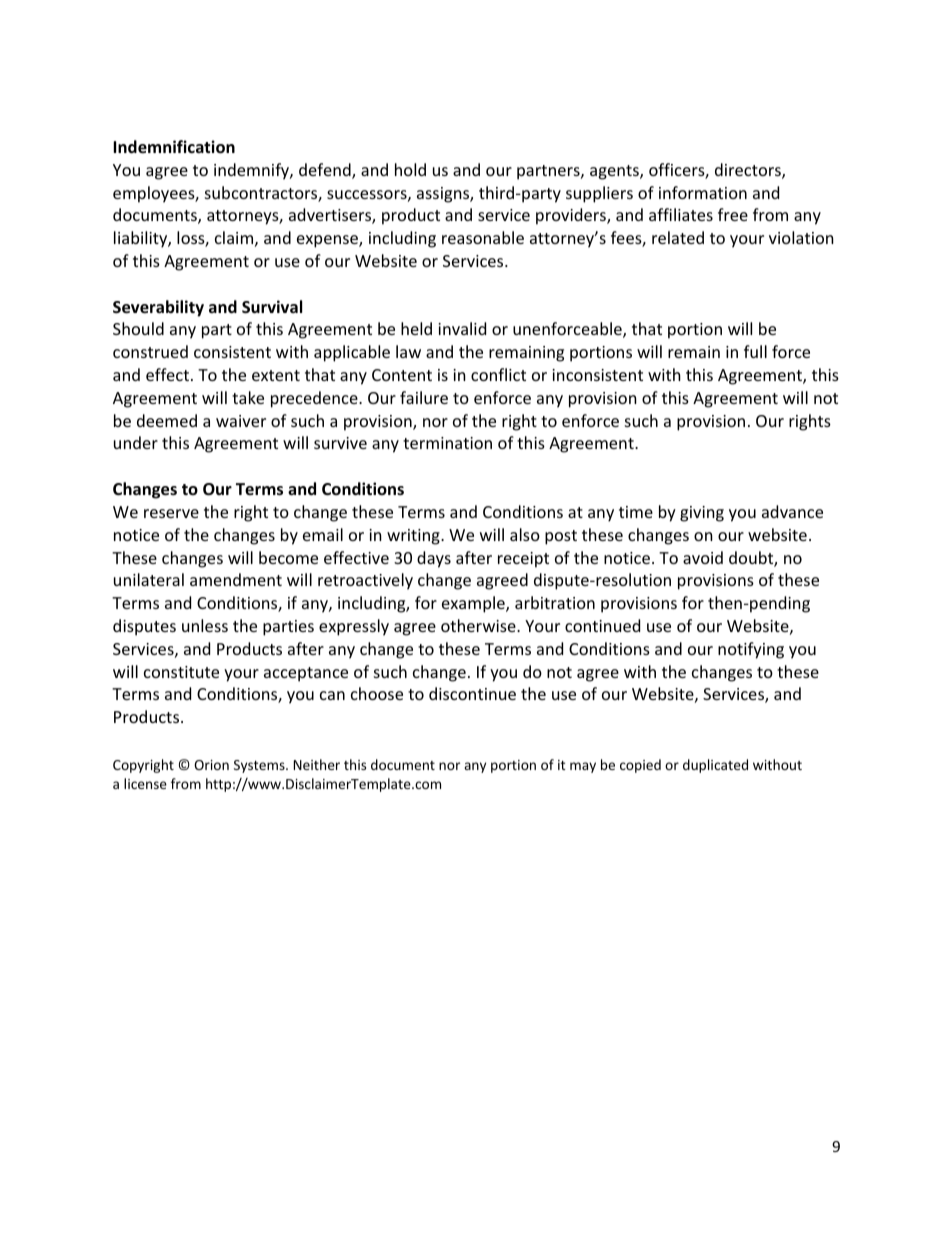 The height and width of the page is (1233, 952). What do you see at coordinates (211, 765) in the page?
I see `Orion` at bounding box center [211, 765].
